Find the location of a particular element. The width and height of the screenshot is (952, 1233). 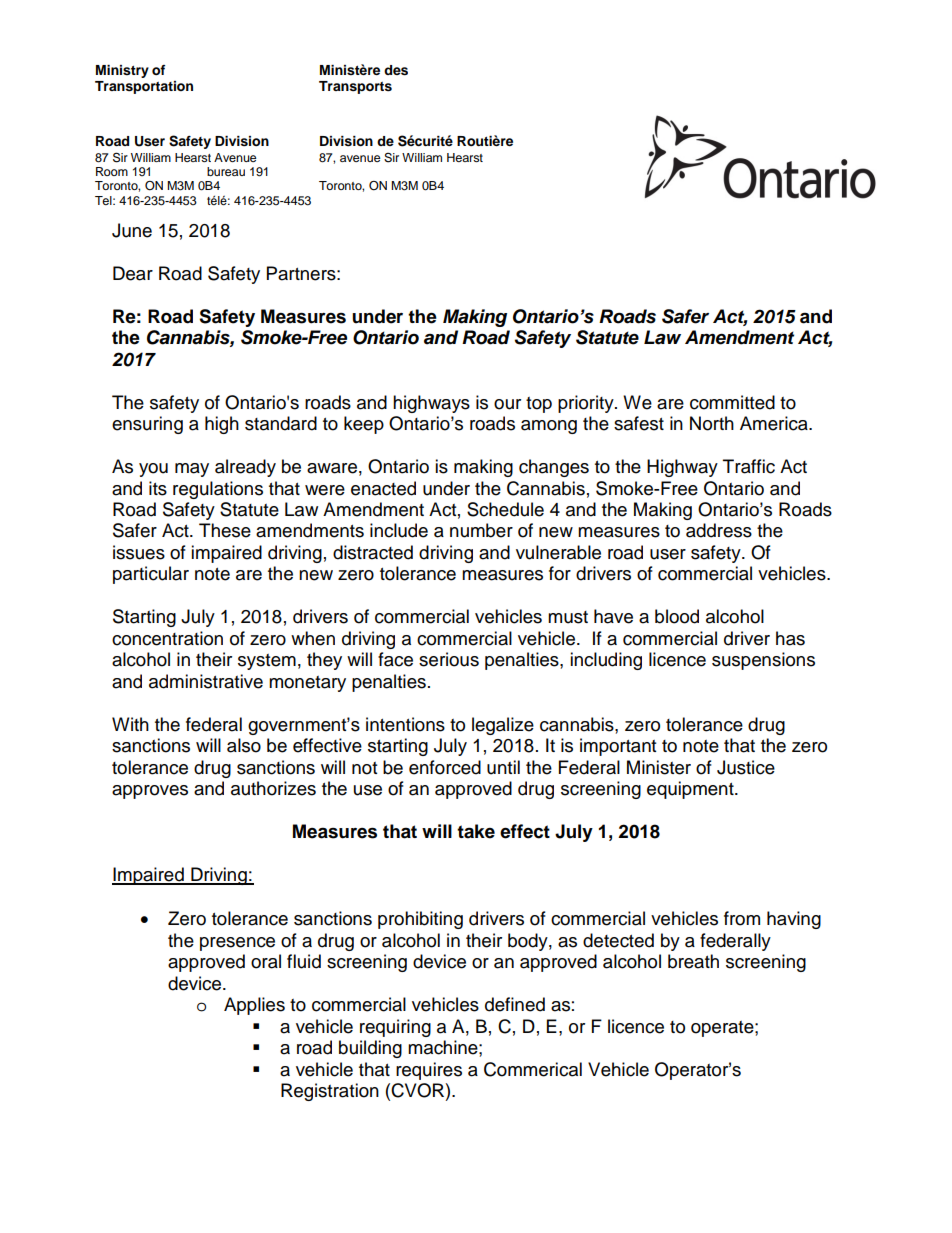

enforced is located at coordinates (445, 767).
